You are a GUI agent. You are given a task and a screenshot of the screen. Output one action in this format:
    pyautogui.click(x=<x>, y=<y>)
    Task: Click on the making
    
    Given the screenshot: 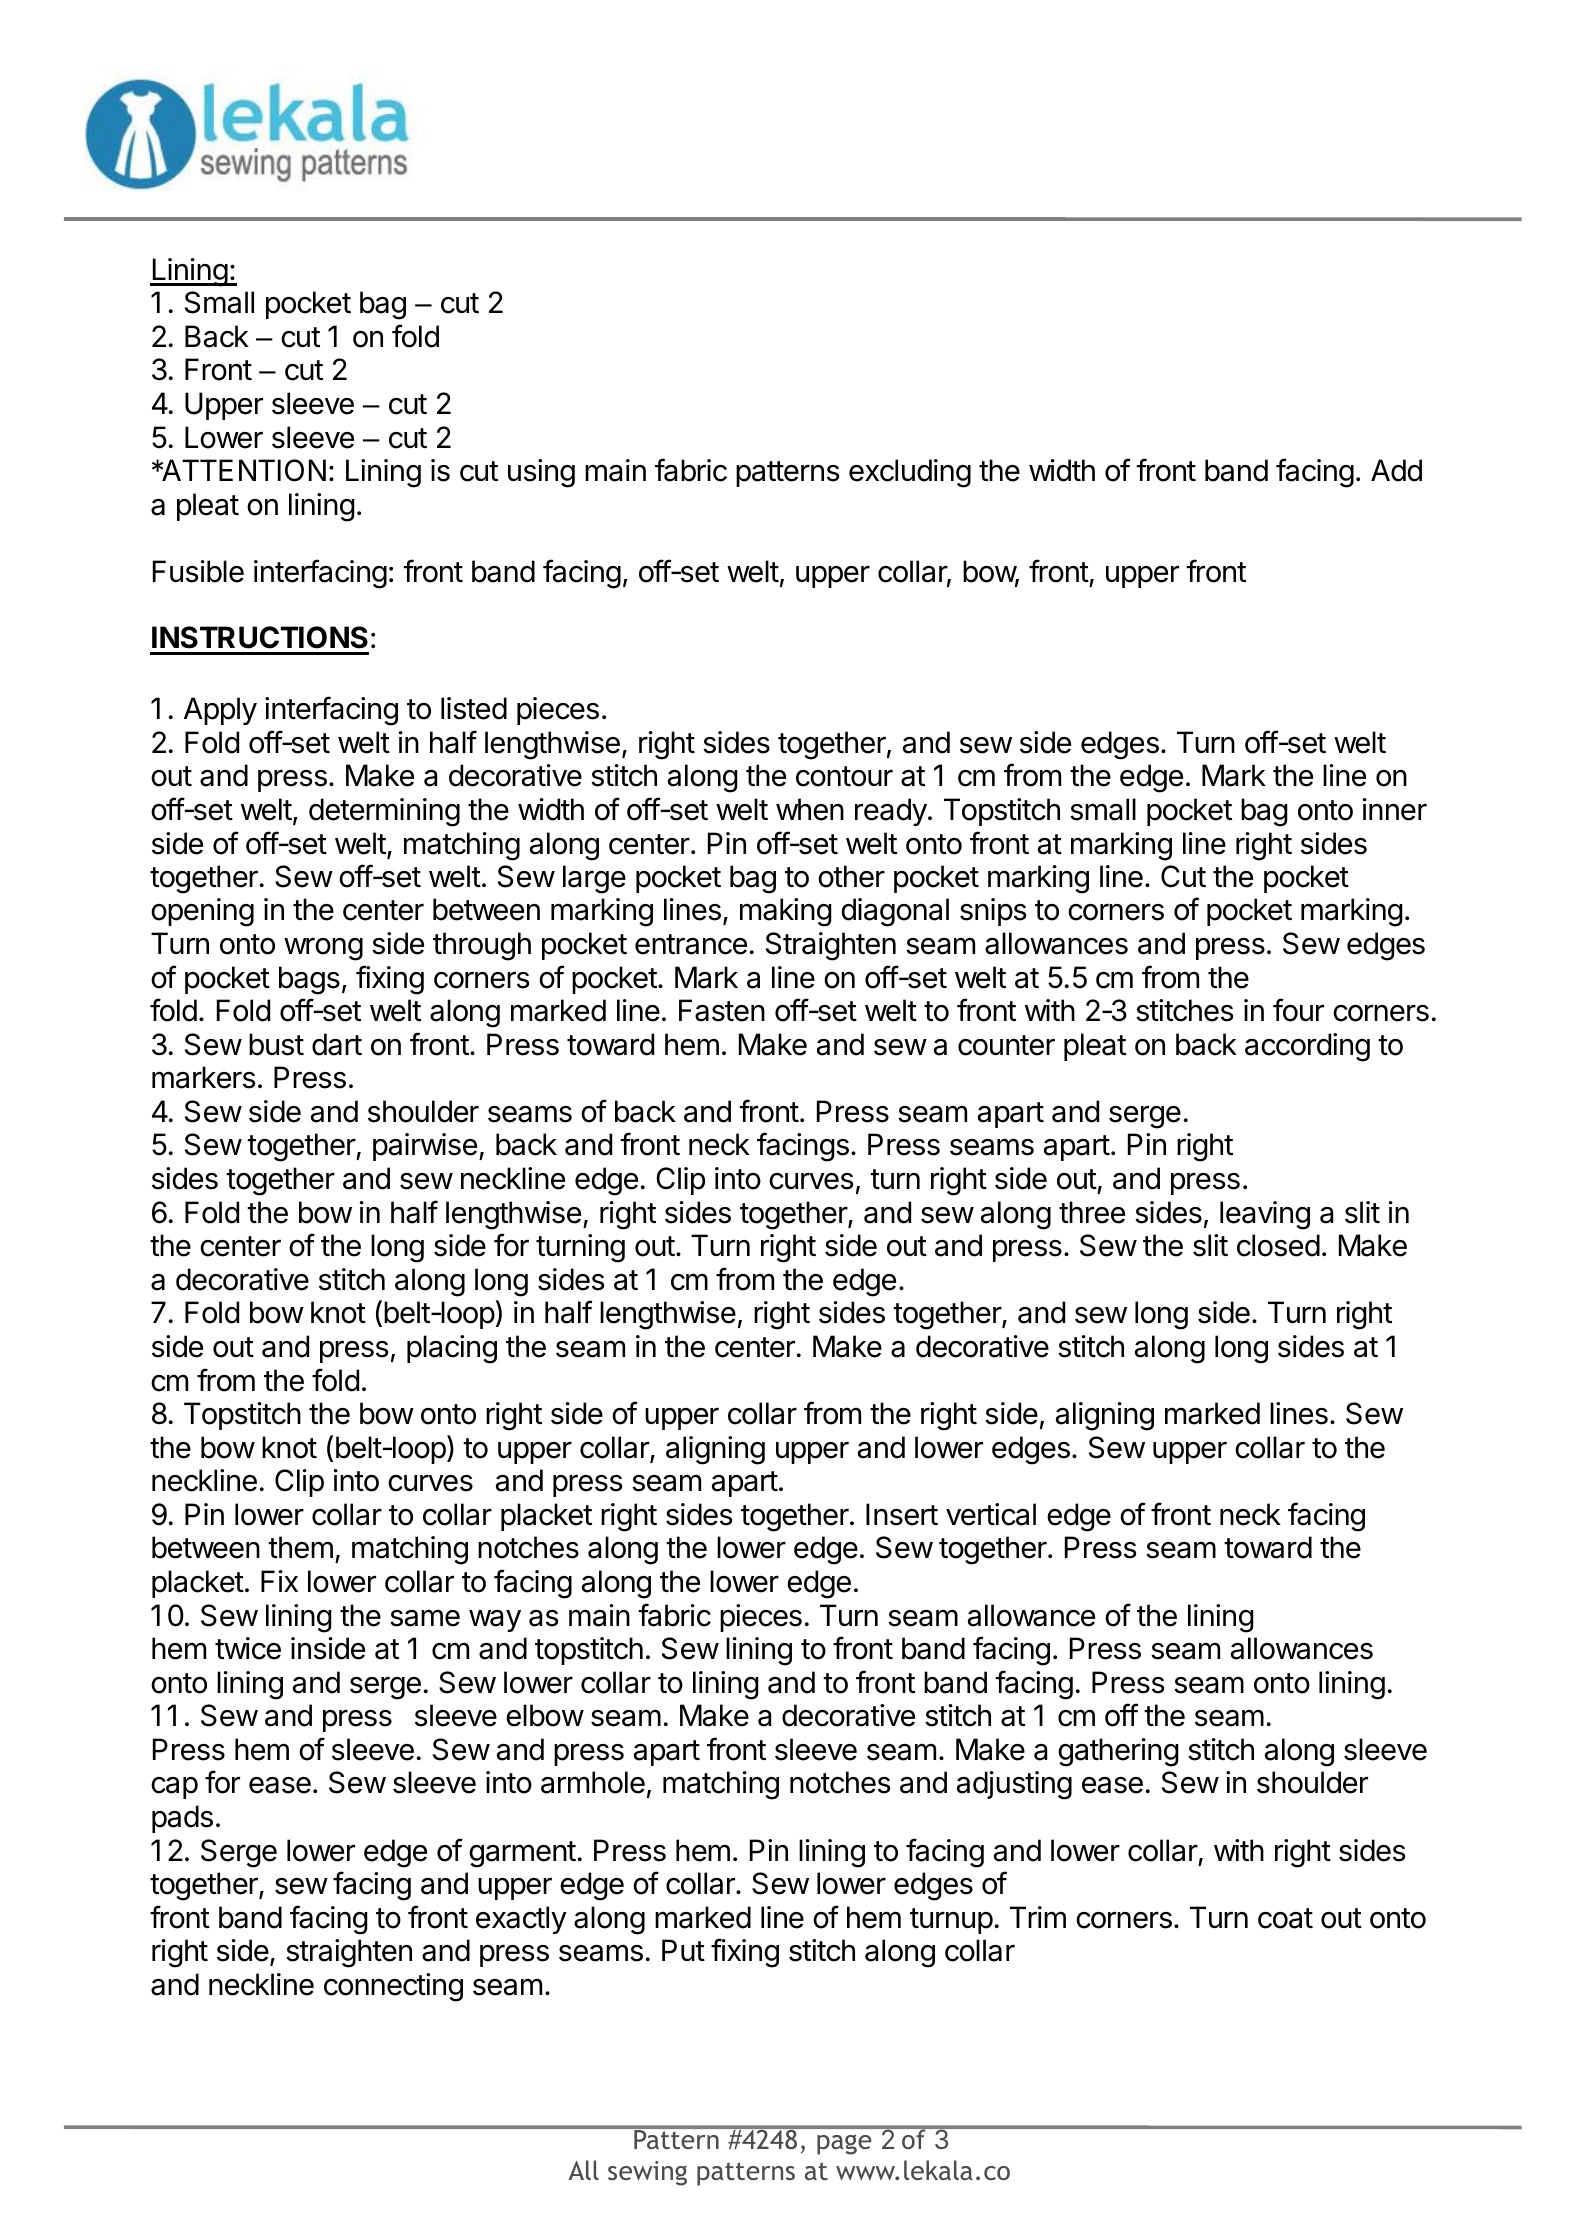 What is the action you would take?
    pyautogui.click(x=786, y=912)
